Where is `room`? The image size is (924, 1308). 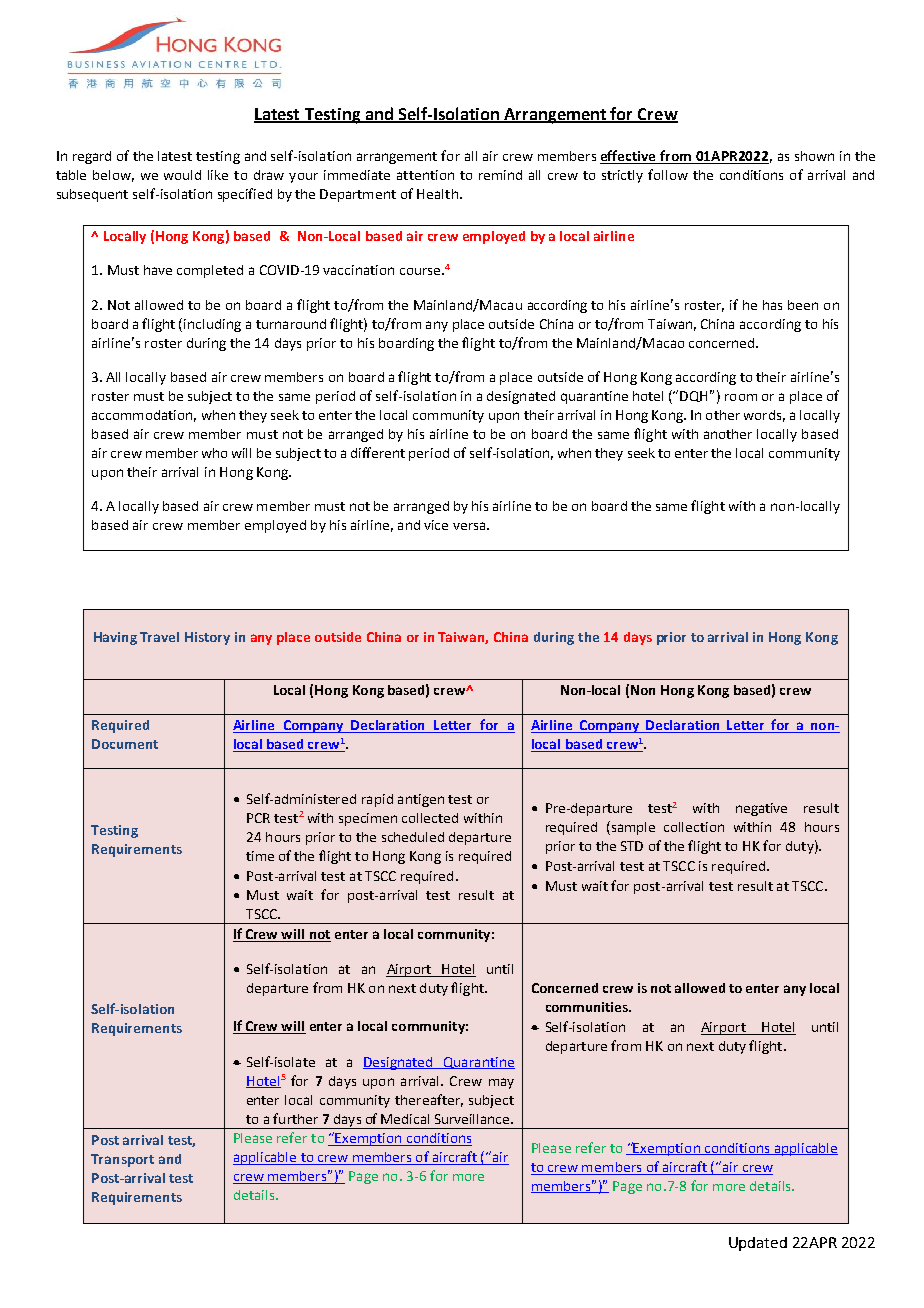
room is located at coordinates (741, 397).
